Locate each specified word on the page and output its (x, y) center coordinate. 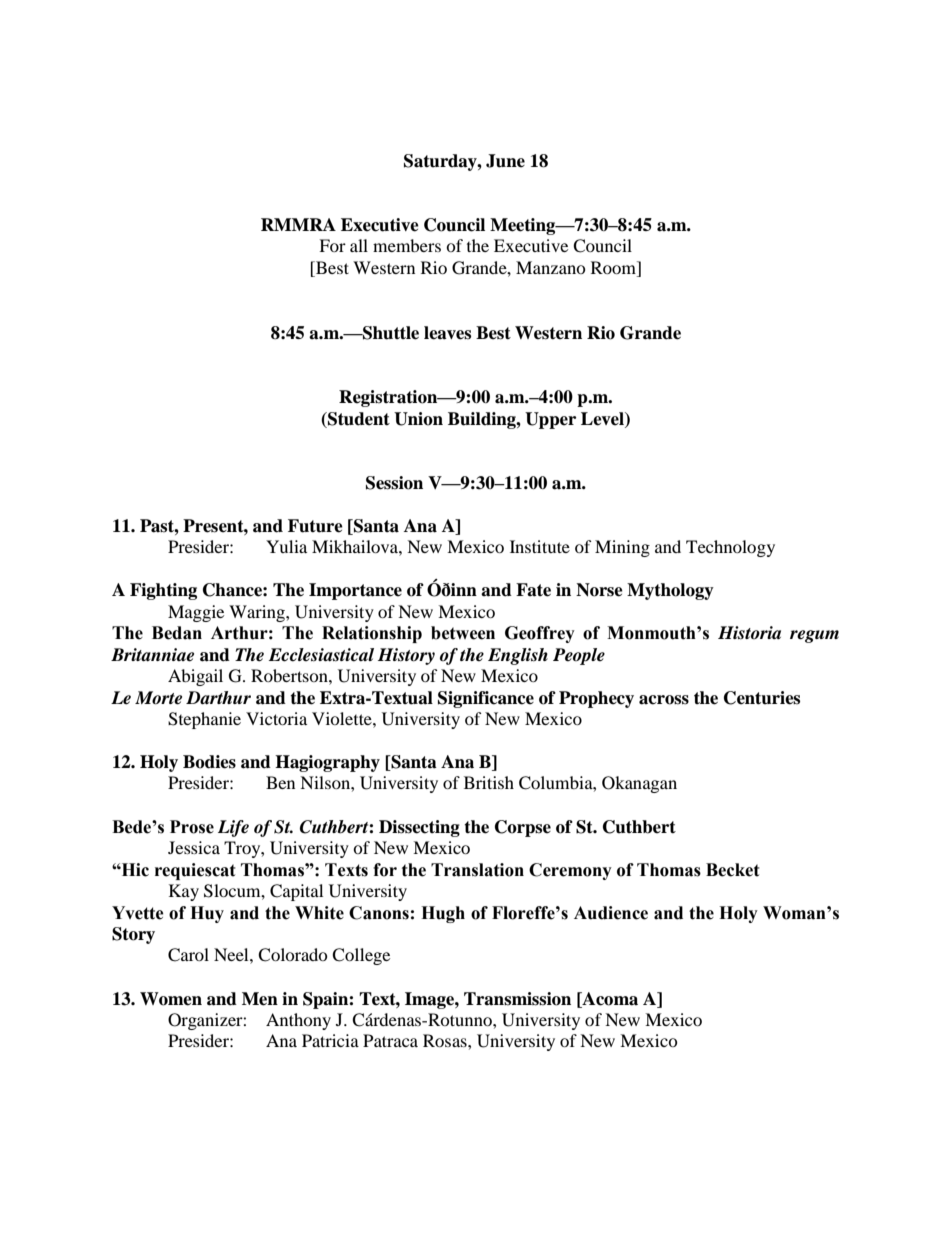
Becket (733, 870)
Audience (611, 913)
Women (171, 999)
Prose (192, 827)
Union (418, 419)
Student (358, 419)
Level (603, 419)
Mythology (670, 591)
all (359, 245)
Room (615, 267)
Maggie (196, 613)
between (463, 633)
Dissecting (419, 828)
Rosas (446, 1040)
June (505, 161)
